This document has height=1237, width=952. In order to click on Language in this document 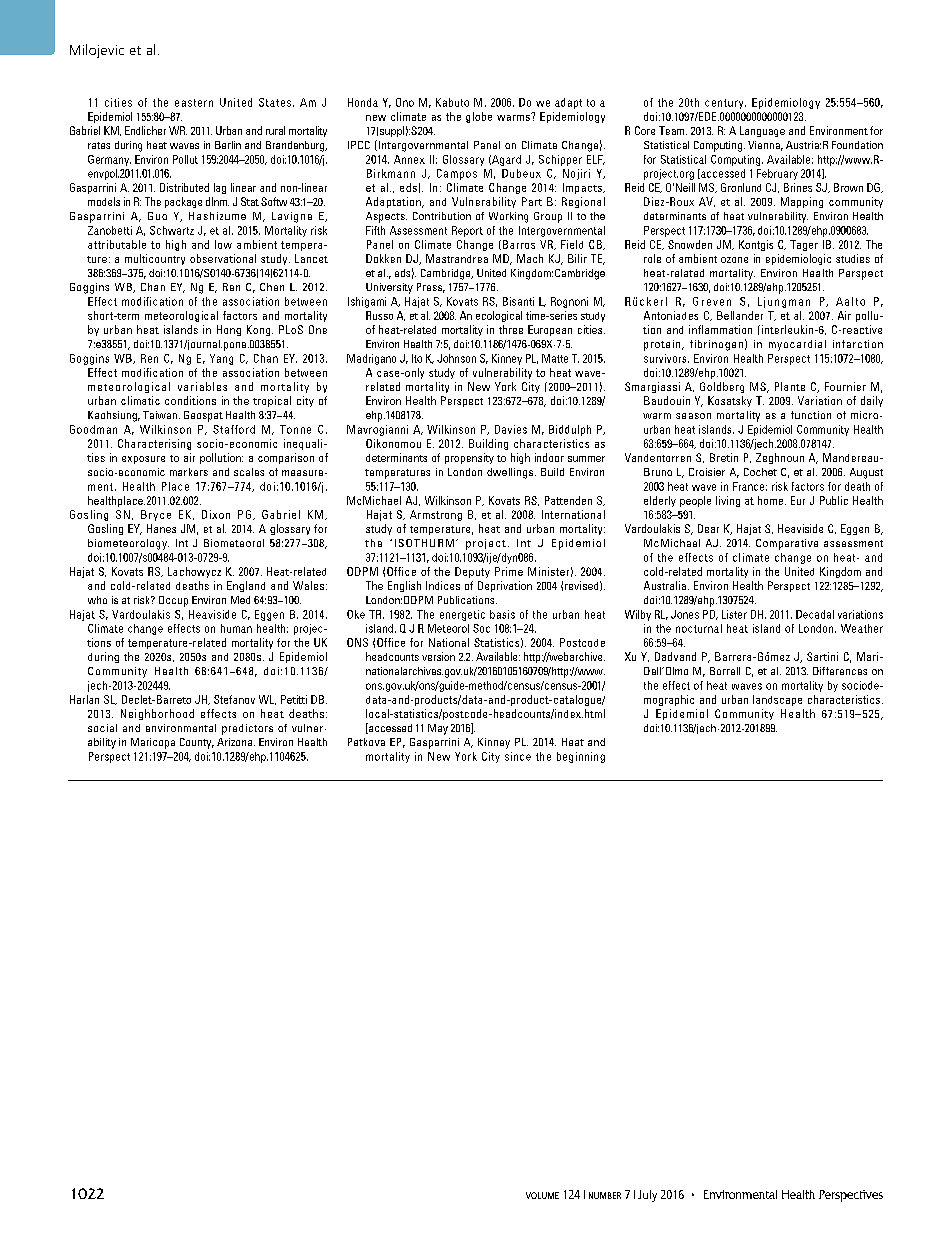, I will do `click(762, 131)`.
